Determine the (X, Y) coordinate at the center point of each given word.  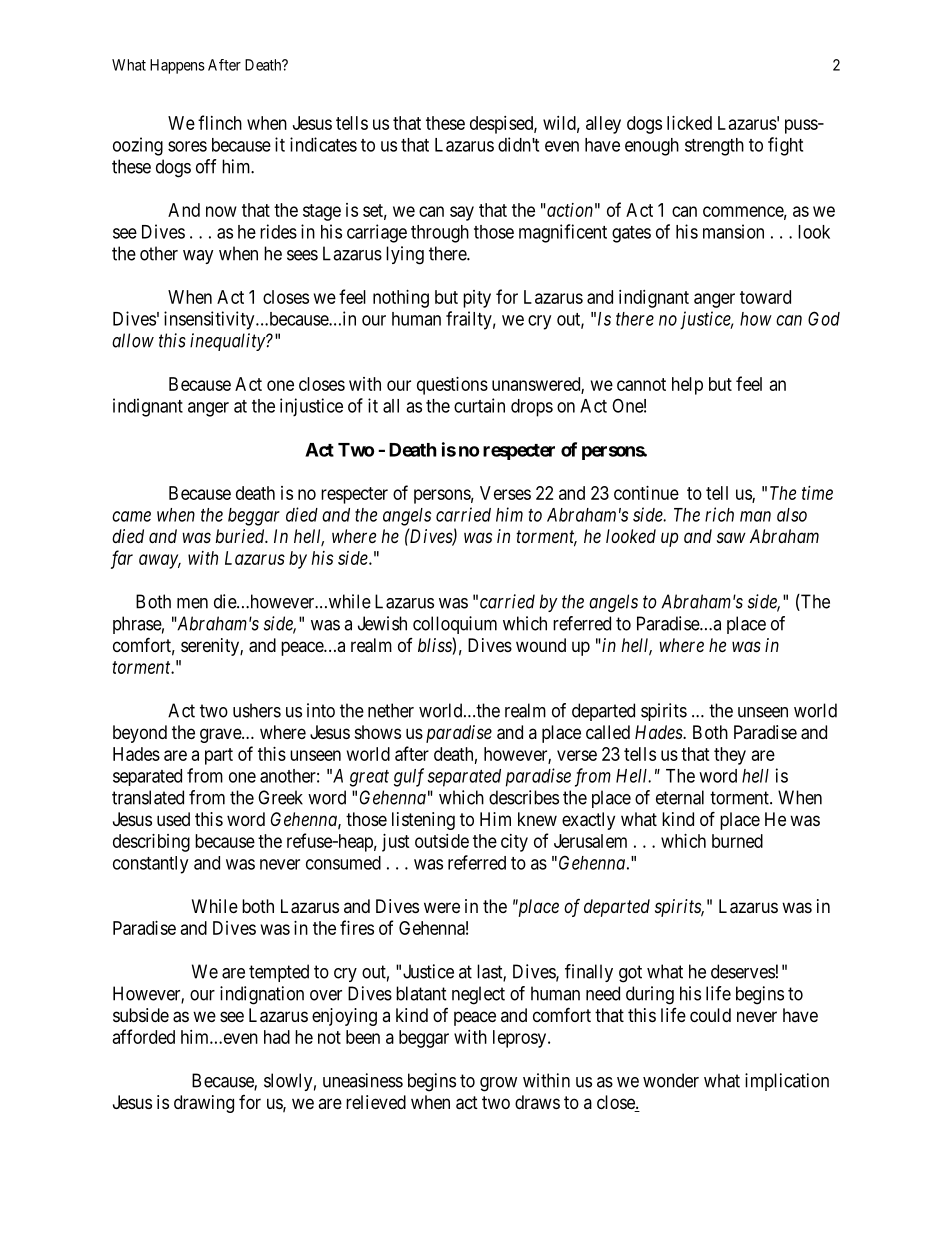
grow (498, 1084)
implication (787, 1082)
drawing (204, 1104)
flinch (220, 122)
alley (603, 125)
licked (689, 123)
